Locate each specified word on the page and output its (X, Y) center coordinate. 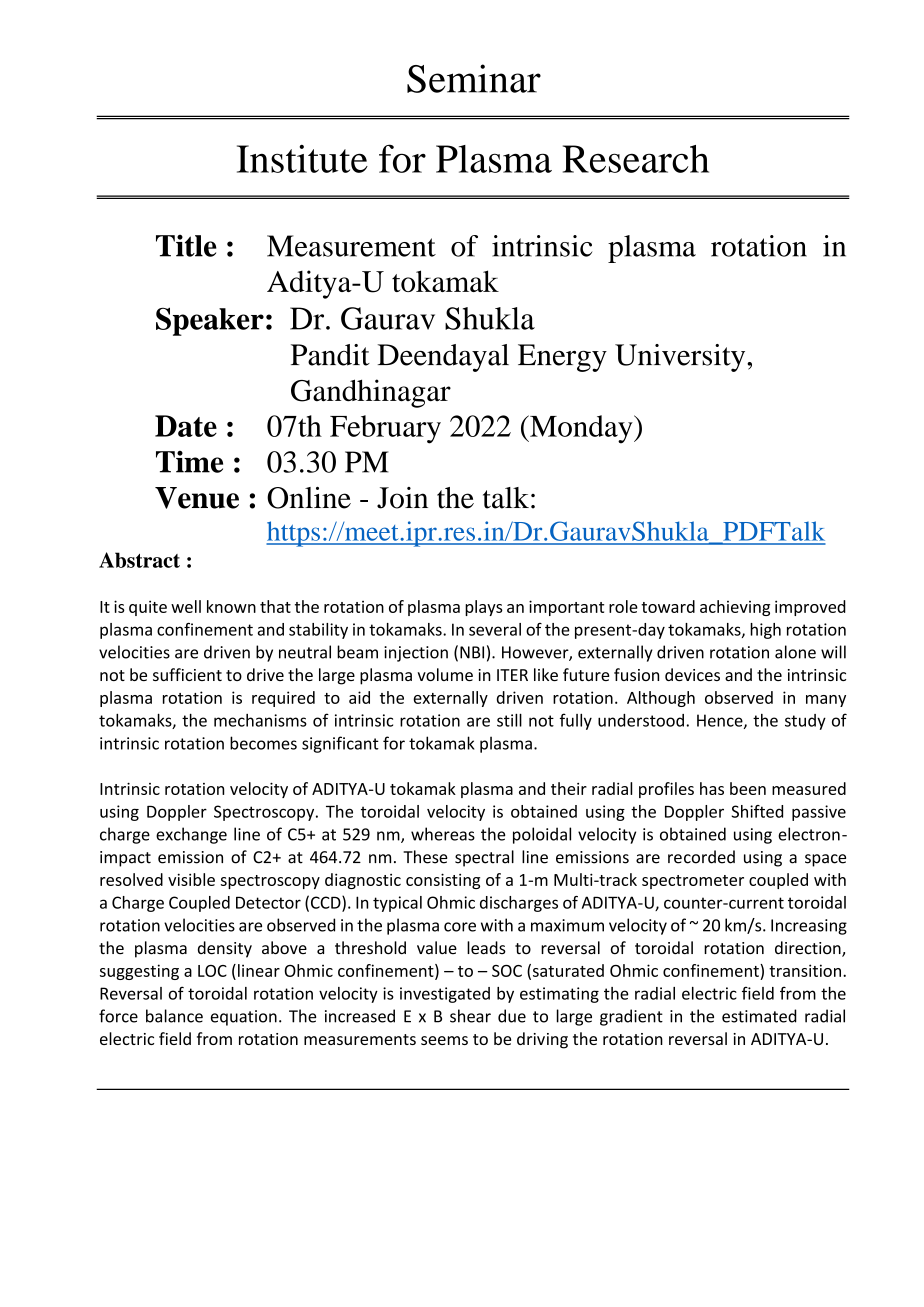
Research (636, 159)
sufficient (187, 674)
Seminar (474, 78)
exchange (191, 835)
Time (189, 462)
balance (174, 1016)
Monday (581, 429)
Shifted (757, 811)
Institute (302, 159)
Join (402, 498)
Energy (562, 358)
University (681, 358)
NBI (472, 652)
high (765, 631)
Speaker (210, 321)
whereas (443, 834)
